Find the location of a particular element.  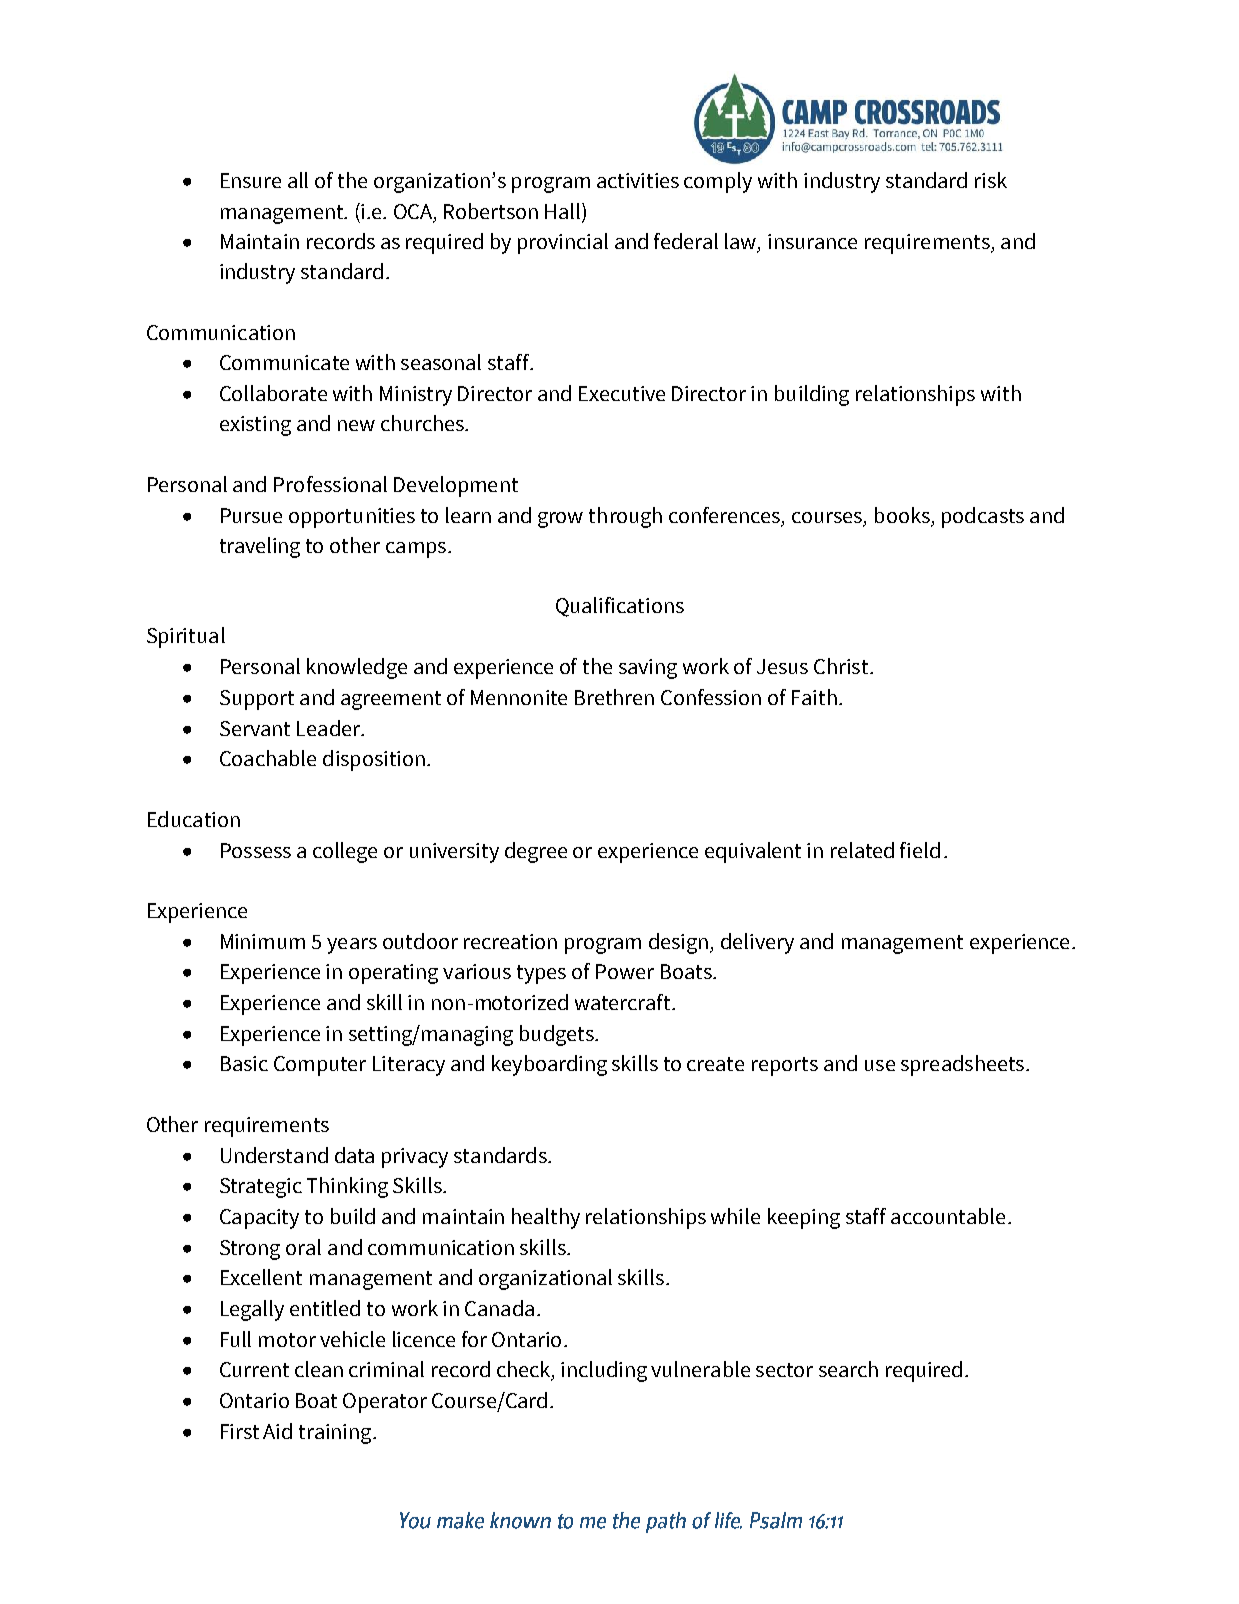

grow is located at coordinates (560, 520).
